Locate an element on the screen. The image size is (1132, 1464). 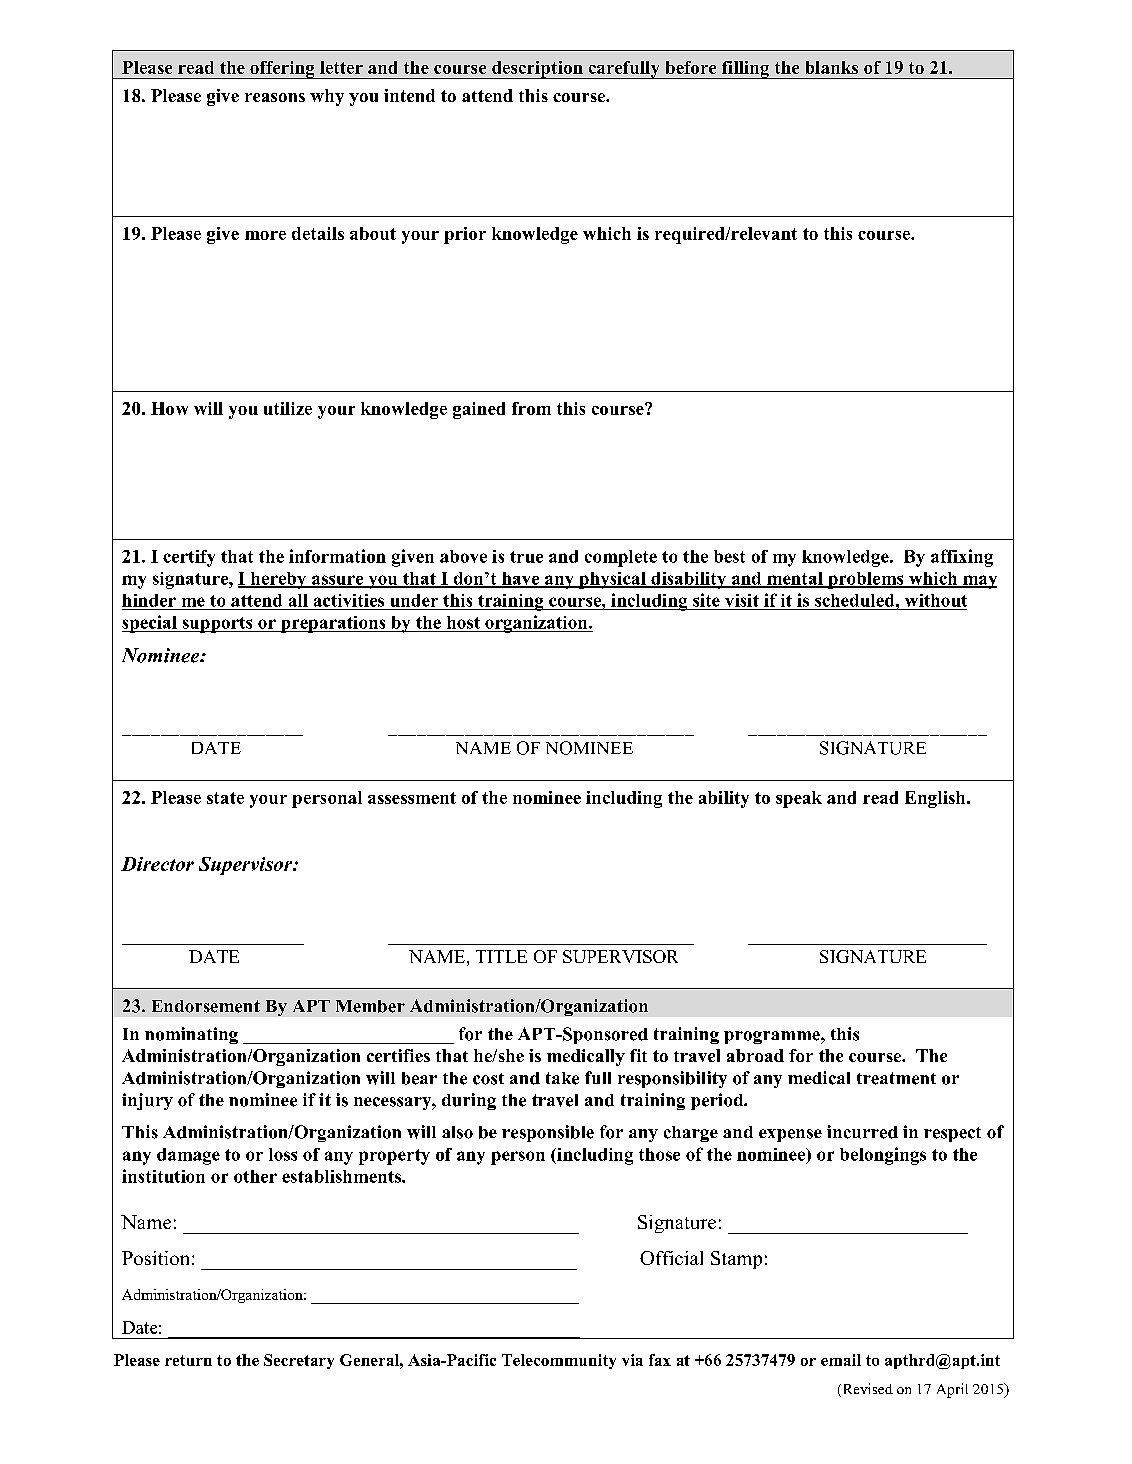
via is located at coordinates (632, 1360).
